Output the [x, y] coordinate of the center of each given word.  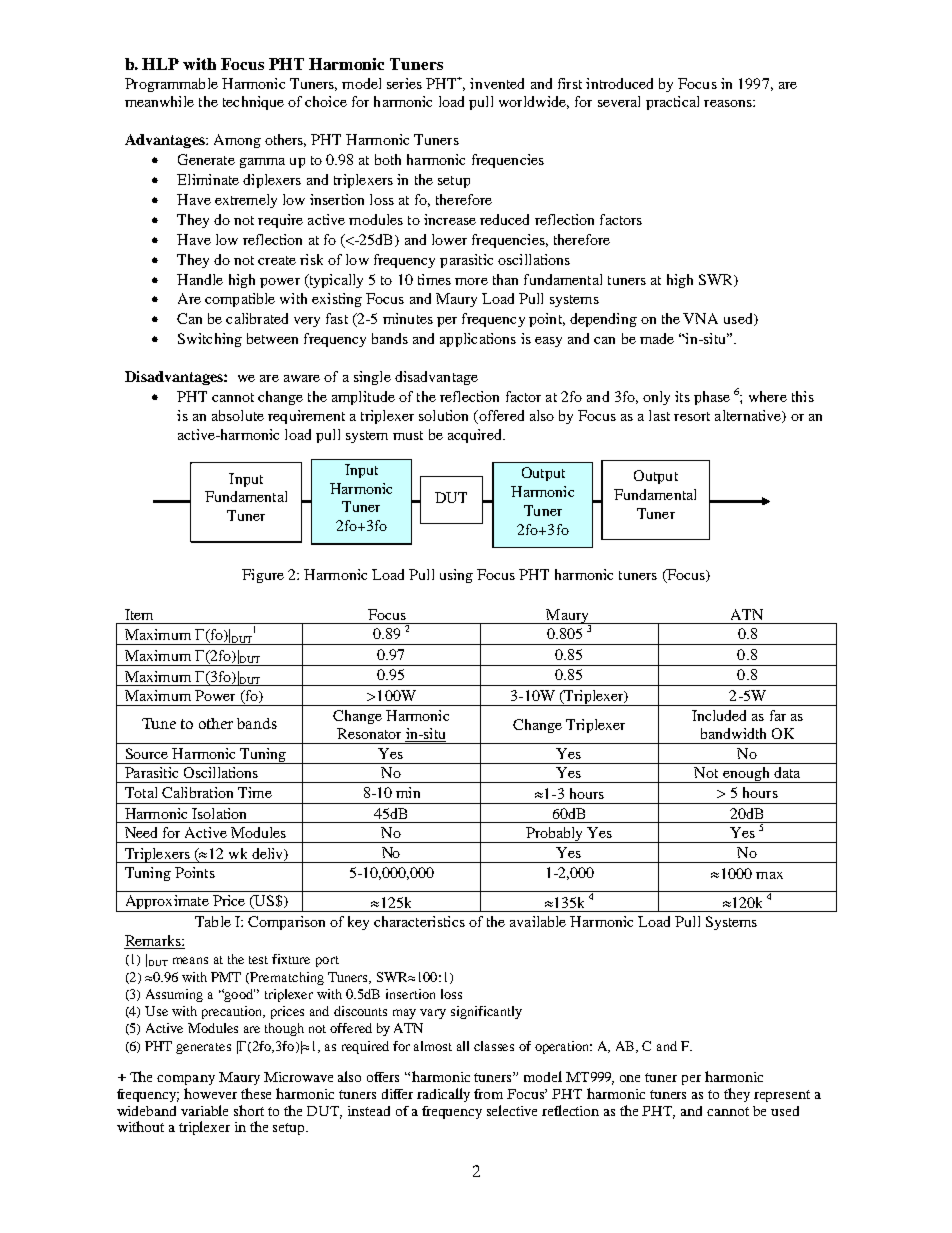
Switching [210, 340]
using [456, 576]
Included [719, 715]
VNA [700, 318]
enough [746, 775]
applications [478, 340]
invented [497, 83]
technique [253, 103]
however [210, 1093]
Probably [555, 835]
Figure [263, 576]
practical [672, 103]
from [488, 1094]
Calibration [197, 792]
